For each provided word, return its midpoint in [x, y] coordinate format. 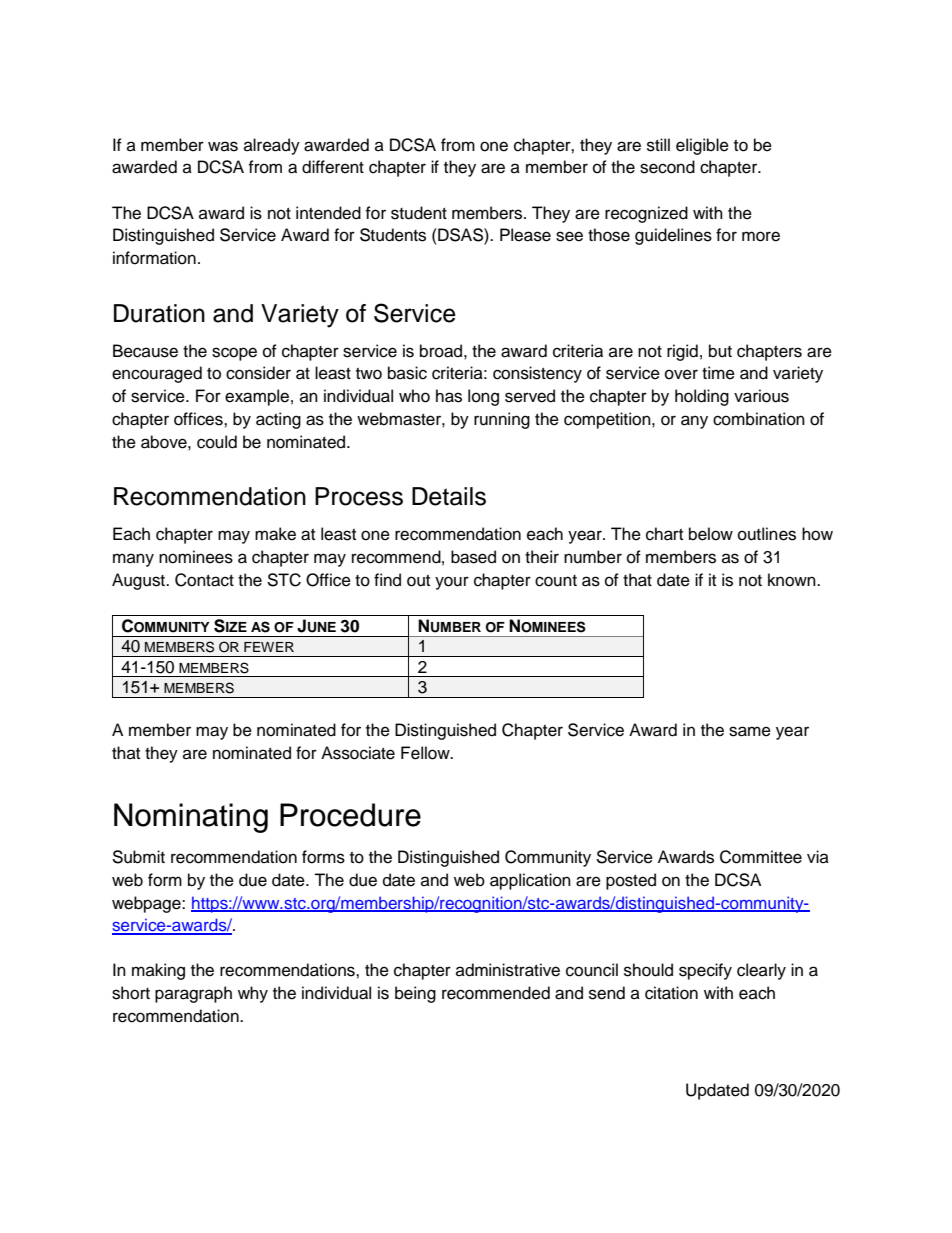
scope [234, 354]
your [452, 583]
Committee [761, 857]
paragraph [193, 994]
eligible [702, 146]
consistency [537, 374]
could [217, 442]
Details [449, 496]
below [711, 534]
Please [525, 235]
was [223, 146]
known [793, 580]
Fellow [426, 753]
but [720, 351]
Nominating [191, 818]
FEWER [269, 647]
